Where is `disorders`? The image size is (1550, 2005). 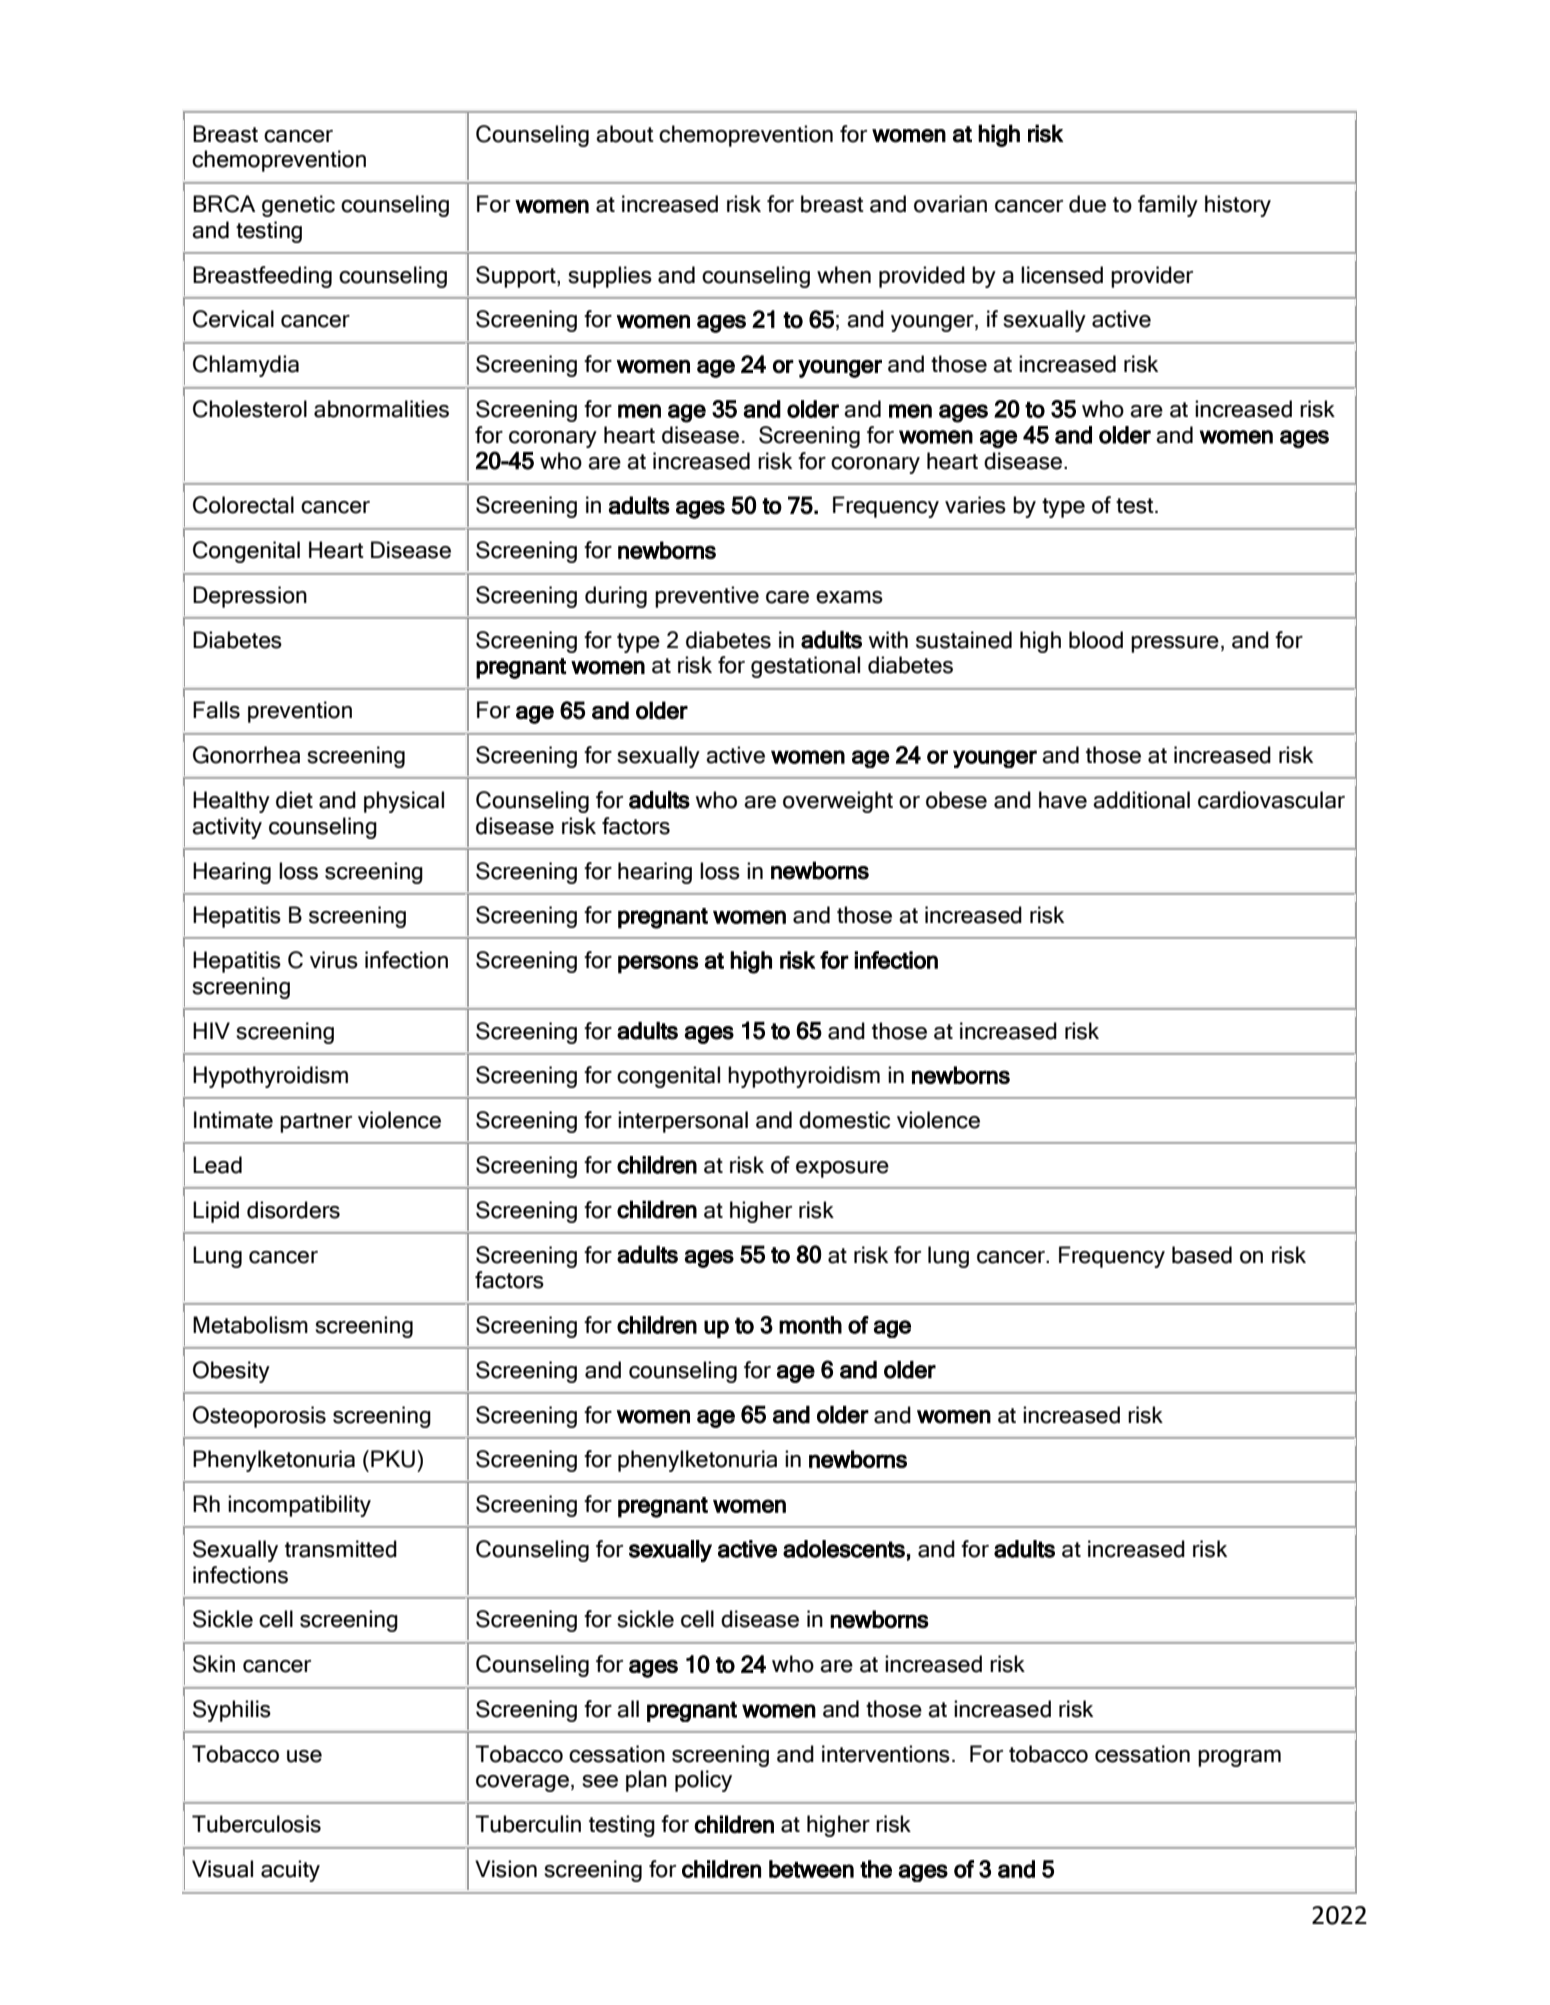
disorders is located at coordinates (293, 1210).
